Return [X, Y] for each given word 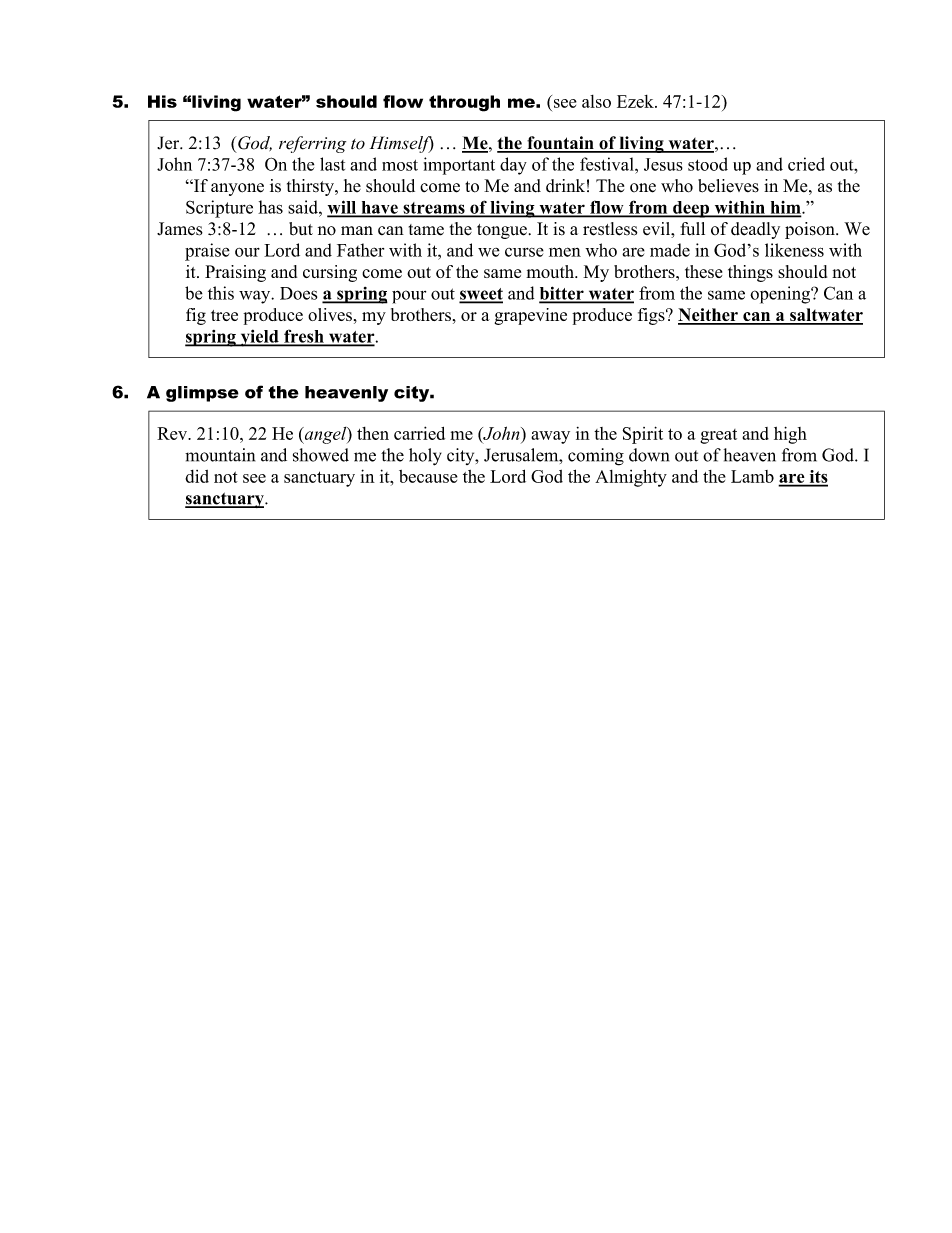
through [464, 103]
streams [434, 209]
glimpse [202, 394]
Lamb [752, 476]
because [428, 476]
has [270, 207]
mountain [220, 455]
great [718, 436]
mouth [551, 271]
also [596, 101]
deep [691, 209]
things [750, 273]
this [221, 293]
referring [312, 144]
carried [419, 433]
